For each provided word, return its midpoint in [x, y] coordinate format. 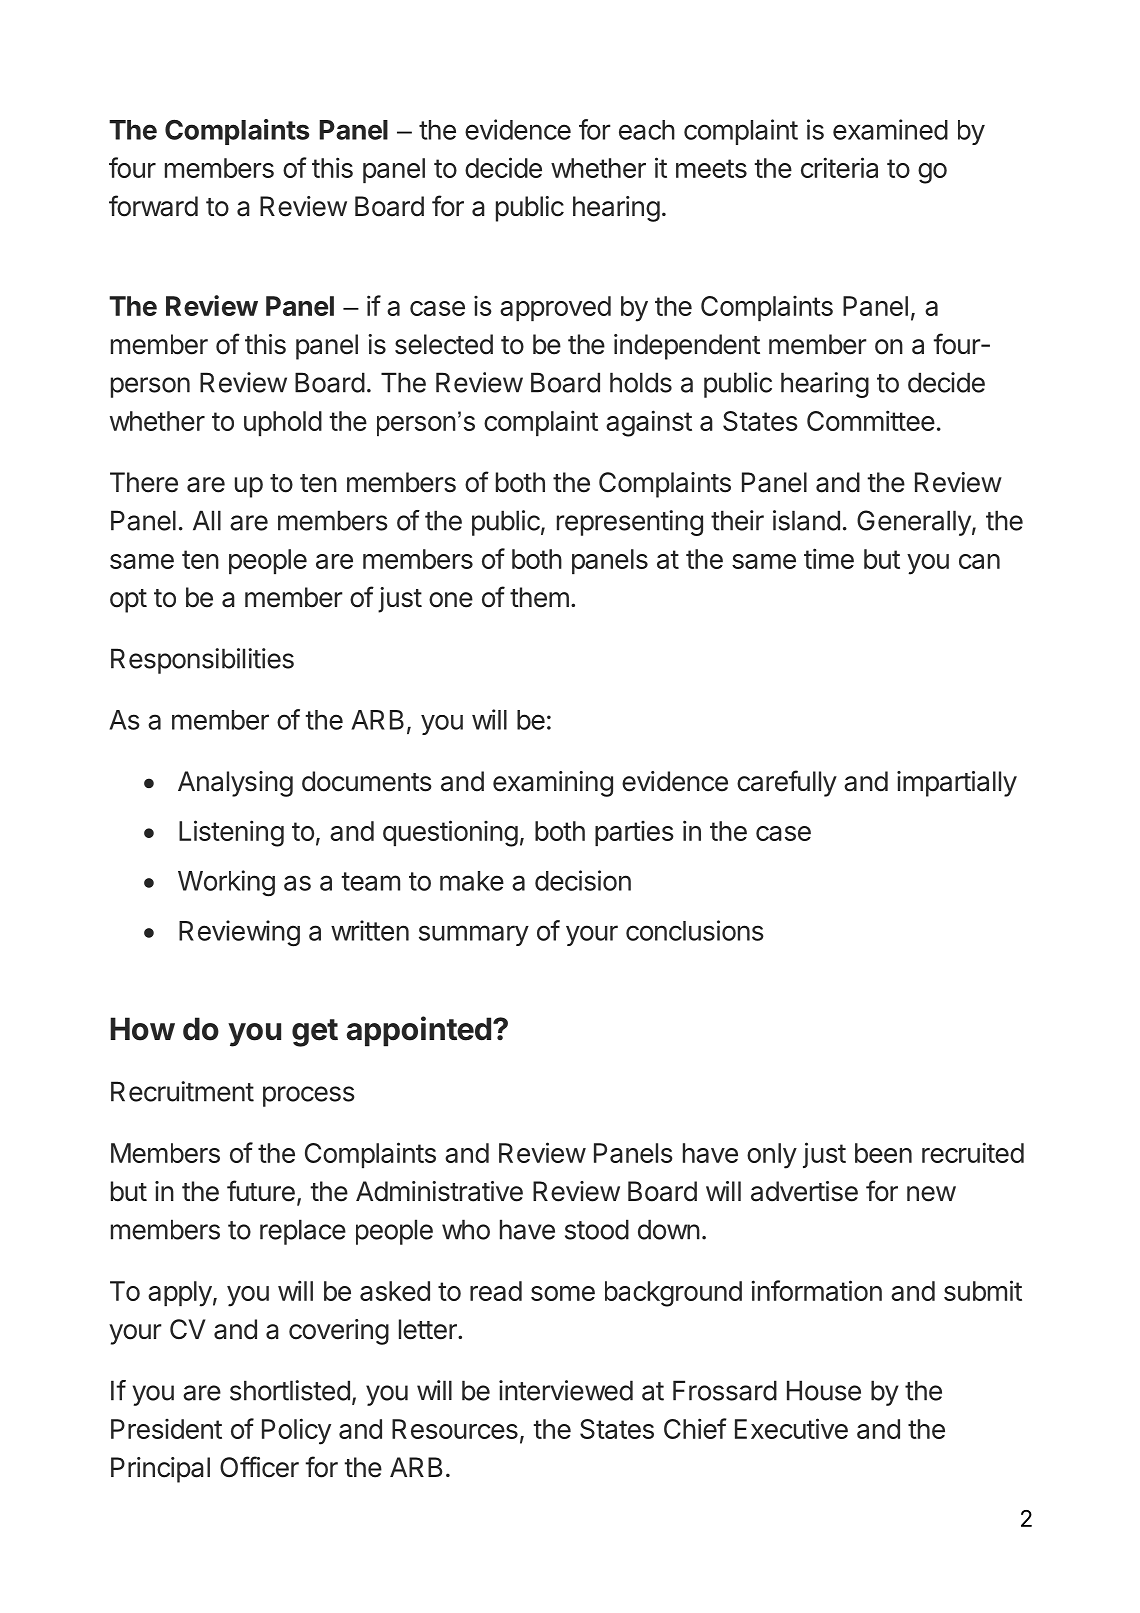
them [539, 597]
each [647, 130]
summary [474, 935]
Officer [259, 1467]
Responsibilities [202, 661]
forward [153, 206]
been [883, 1153]
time [829, 558]
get [315, 1033]
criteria [839, 167]
